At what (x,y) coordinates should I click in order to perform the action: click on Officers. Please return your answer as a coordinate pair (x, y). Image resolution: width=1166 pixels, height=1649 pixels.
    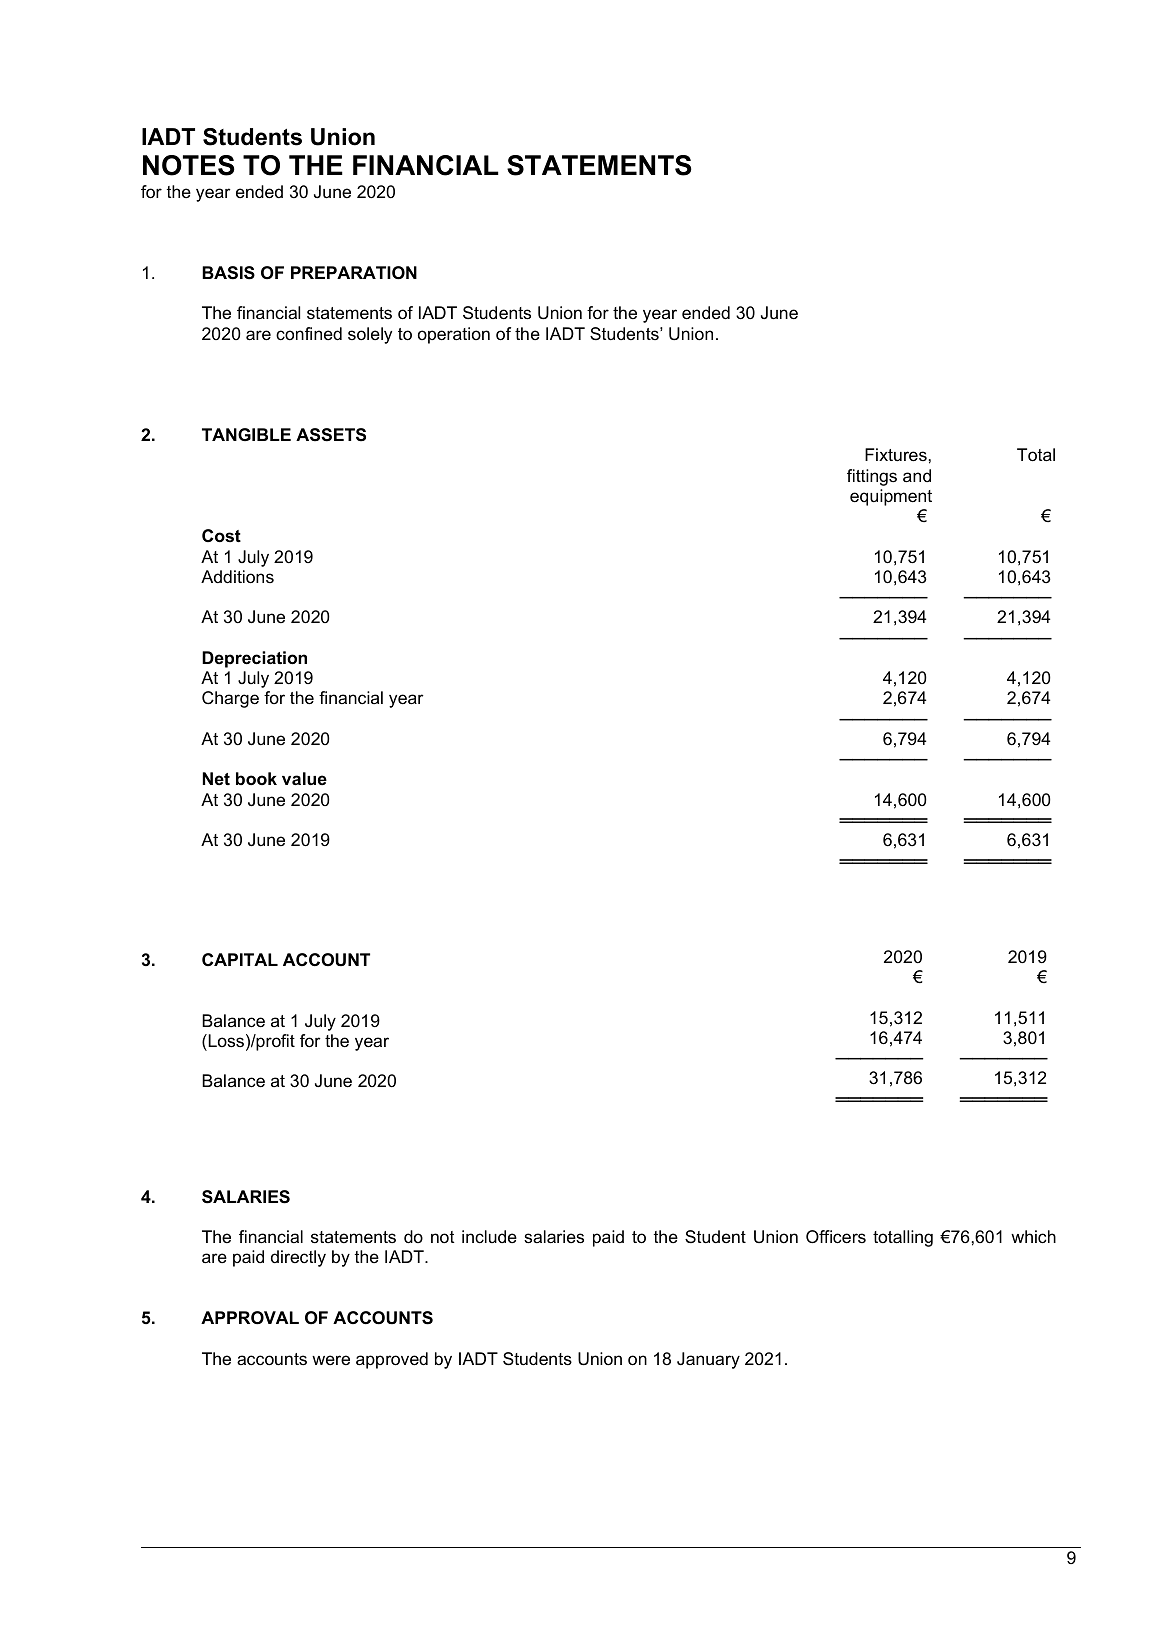
    Looking at the image, I should click on (836, 1237).
